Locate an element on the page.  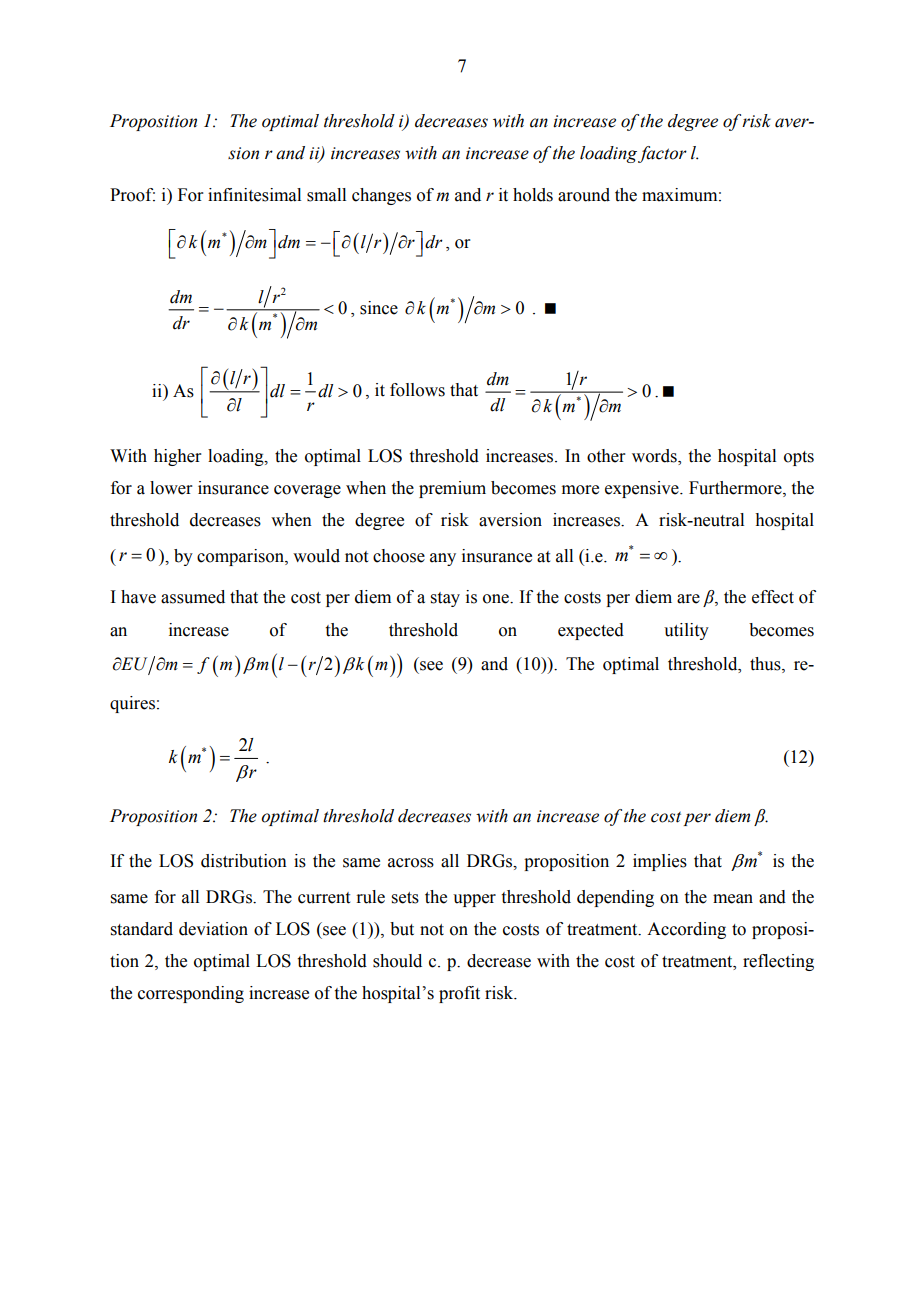
words is located at coordinates (655, 456).
